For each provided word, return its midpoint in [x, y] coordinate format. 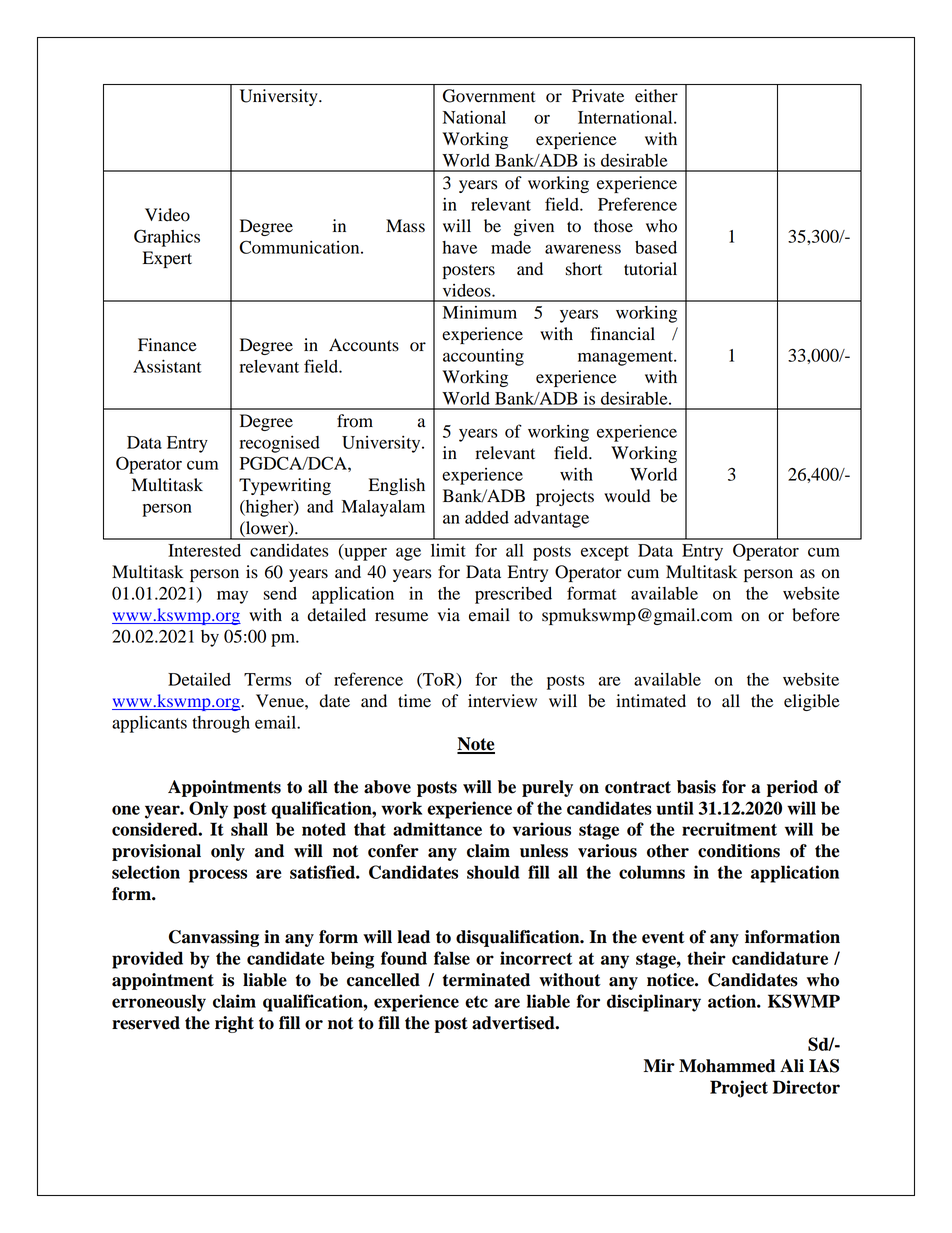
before [816, 615]
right [234, 1024]
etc [476, 1002]
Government [489, 96]
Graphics [167, 238]
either [656, 96]
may [232, 597]
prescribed [513, 595]
